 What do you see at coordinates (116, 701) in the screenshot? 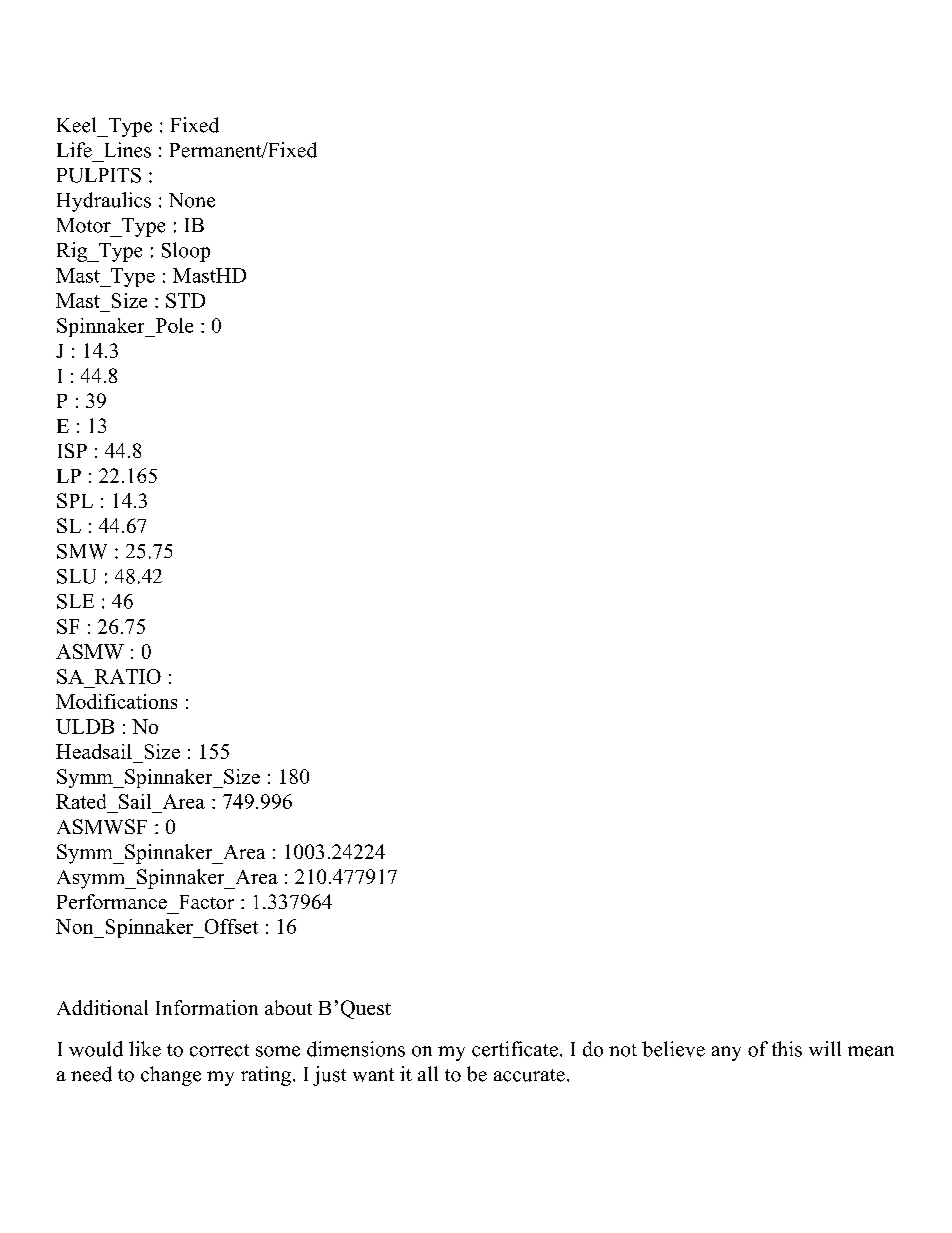
I see `Modifications` at bounding box center [116, 701].
